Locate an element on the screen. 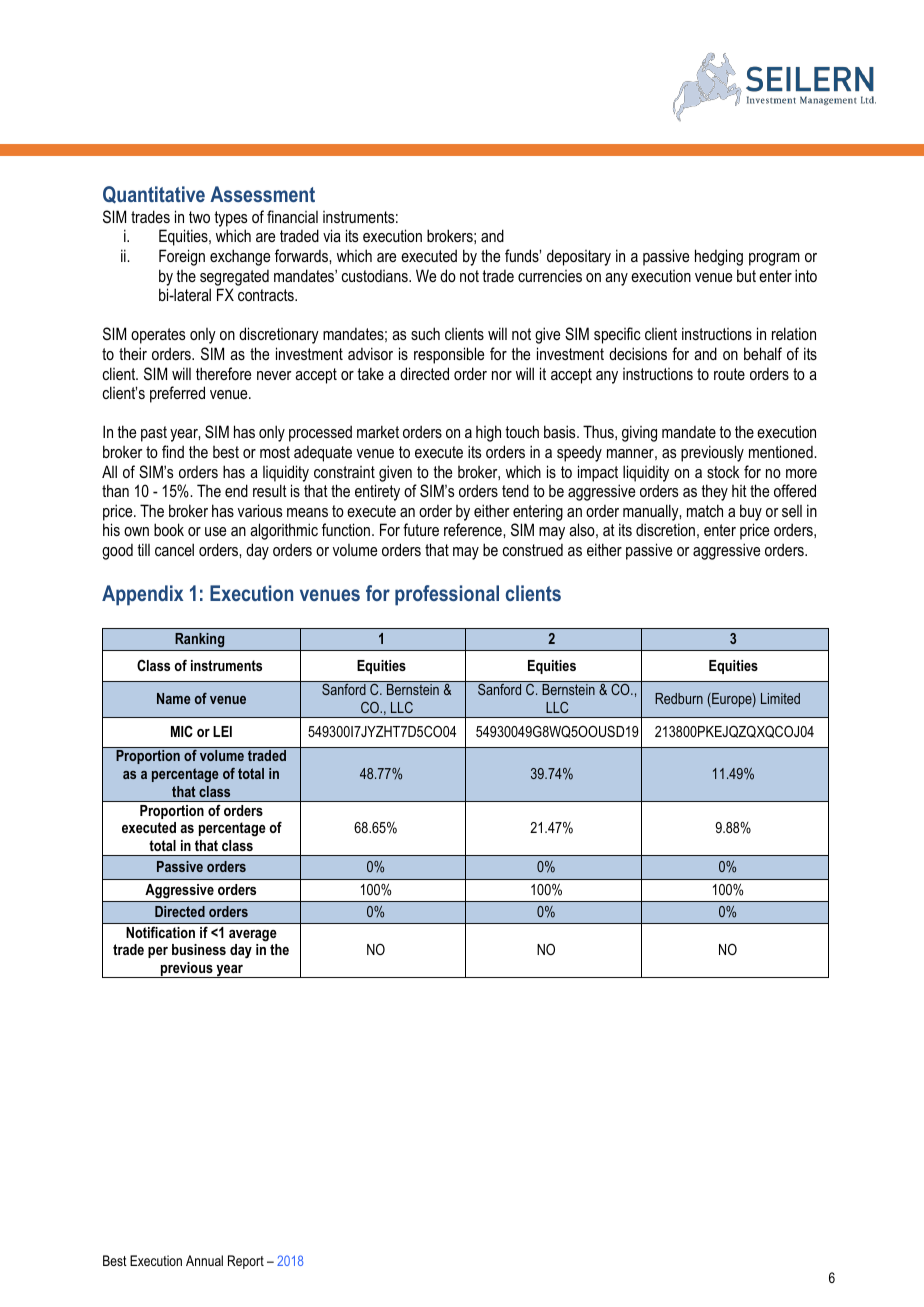 This screenshot has width=924, height=1307. match is located at coordinates (705, 510).
